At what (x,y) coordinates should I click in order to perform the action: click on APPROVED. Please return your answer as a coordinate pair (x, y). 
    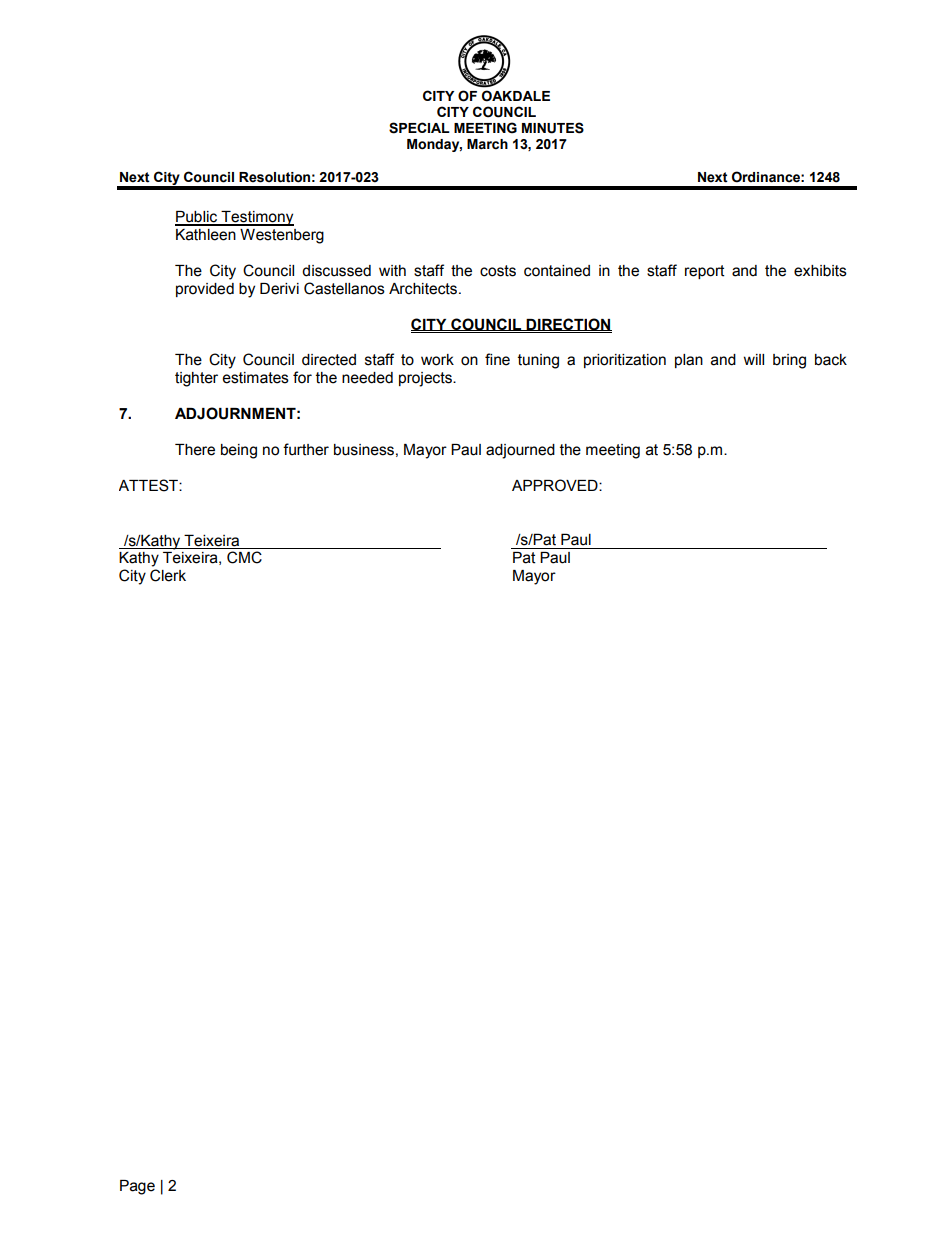
    Looking at the image, I should click on (556, 485).
